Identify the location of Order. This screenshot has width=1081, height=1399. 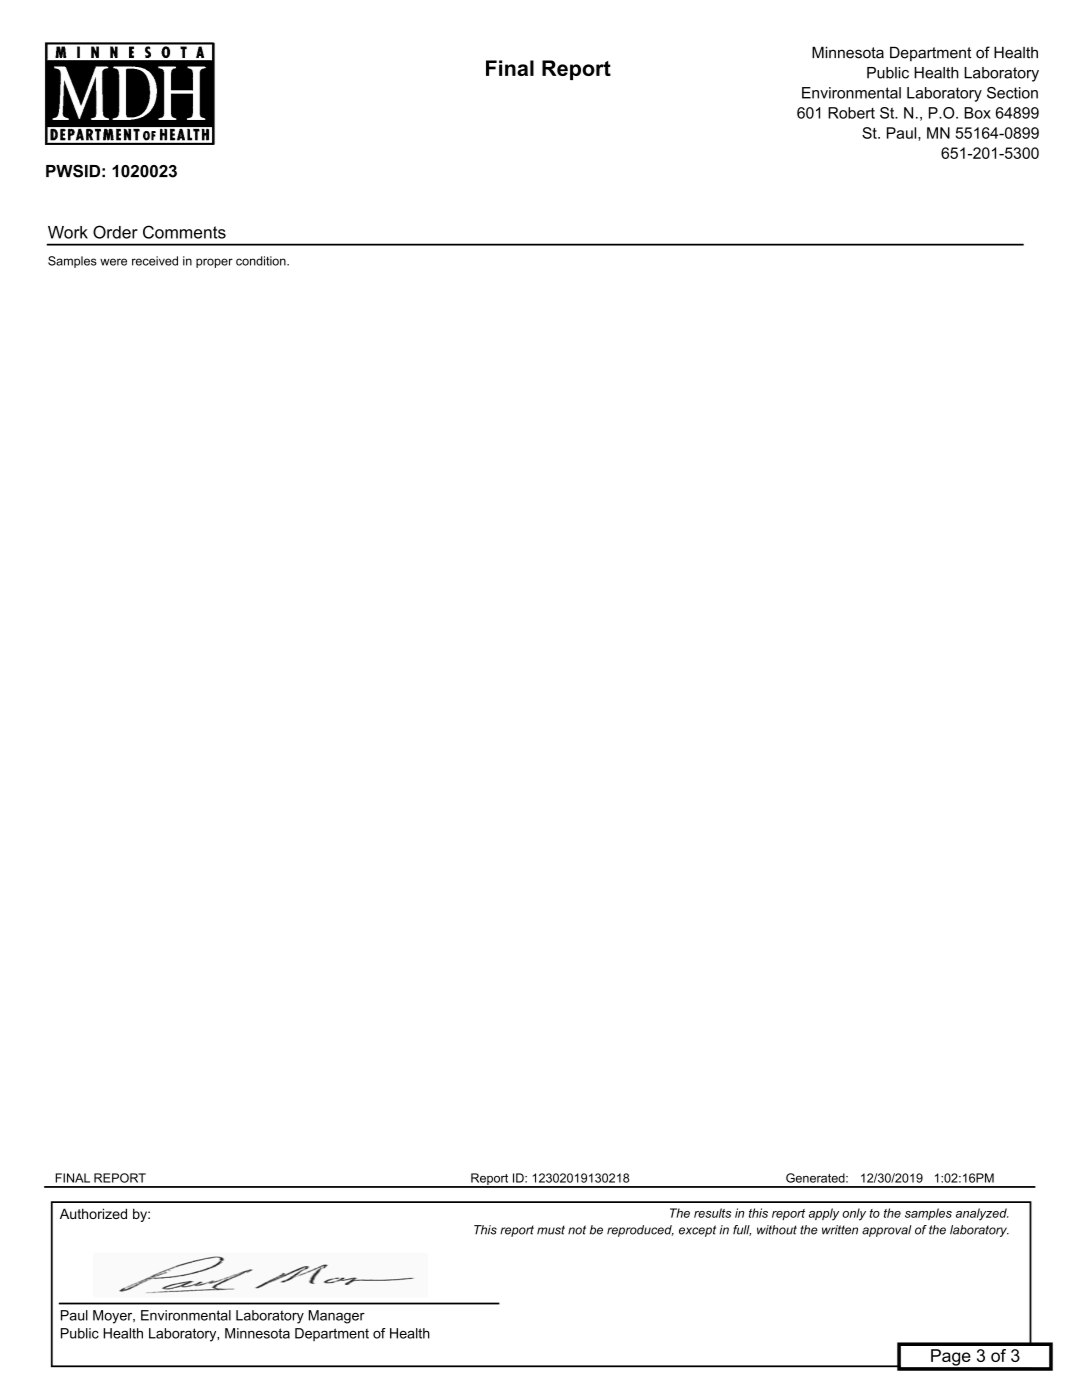
(115, 232).
